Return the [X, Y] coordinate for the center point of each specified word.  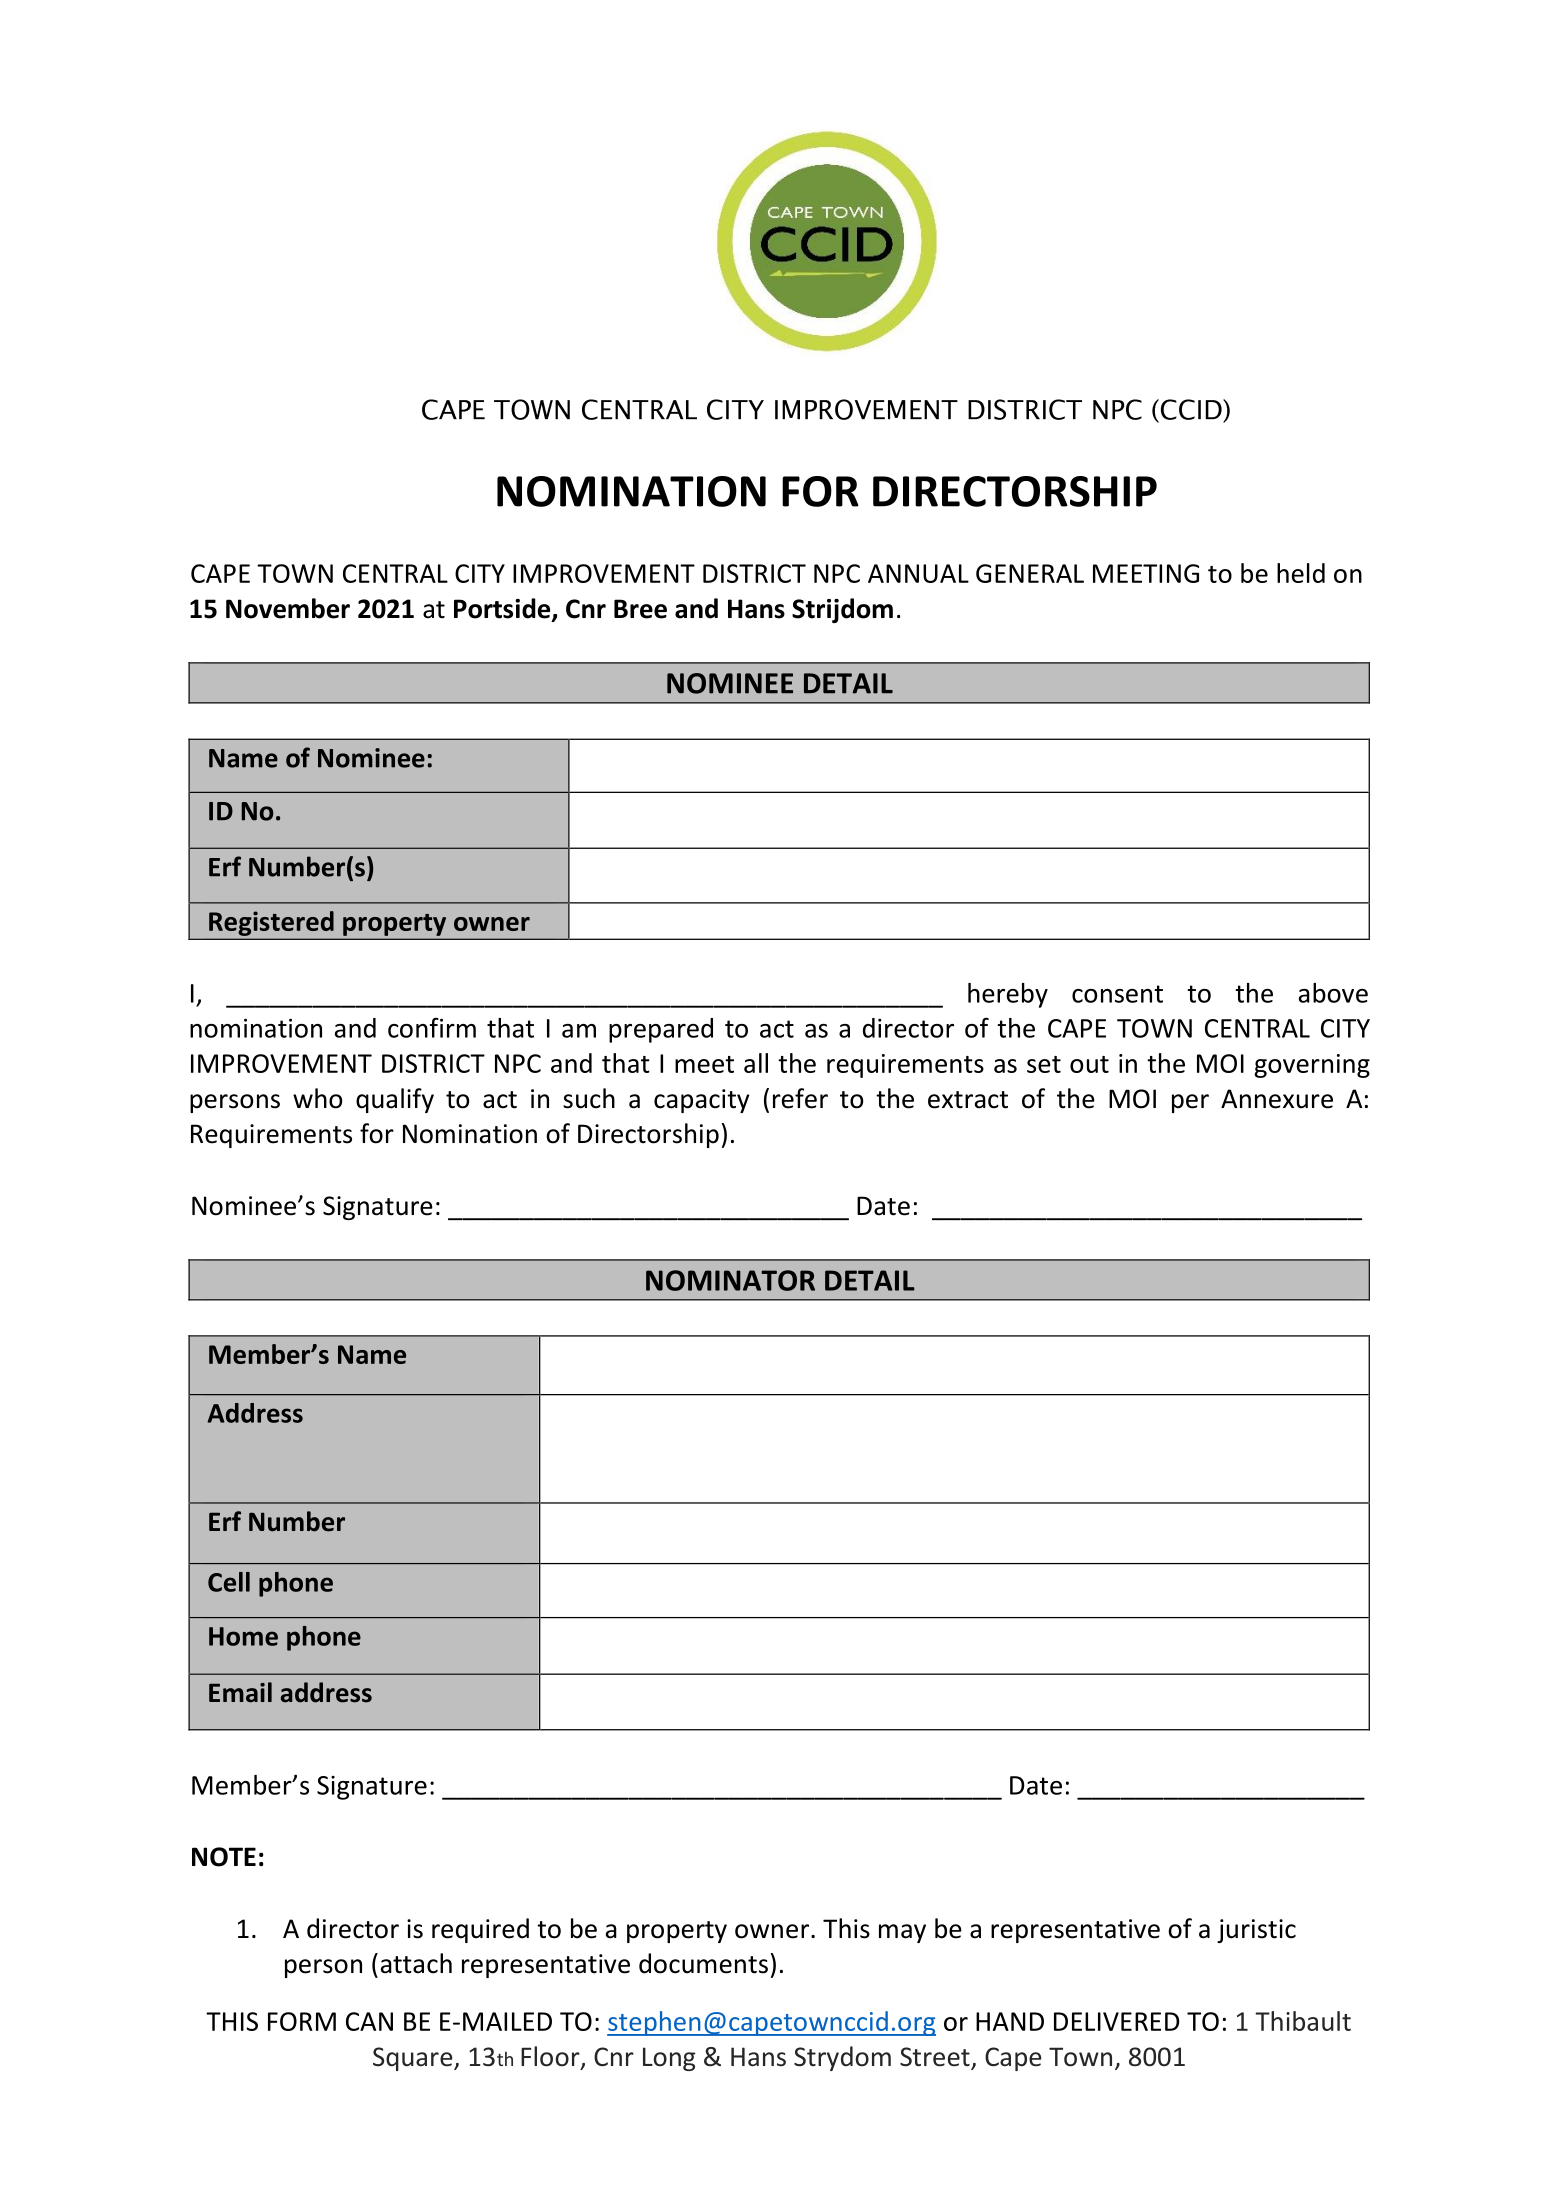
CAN [369, 2021]
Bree [640, 609]
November [288, 608]
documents [703, 1963]
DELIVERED [1117, 2021]
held [1301, 573]
